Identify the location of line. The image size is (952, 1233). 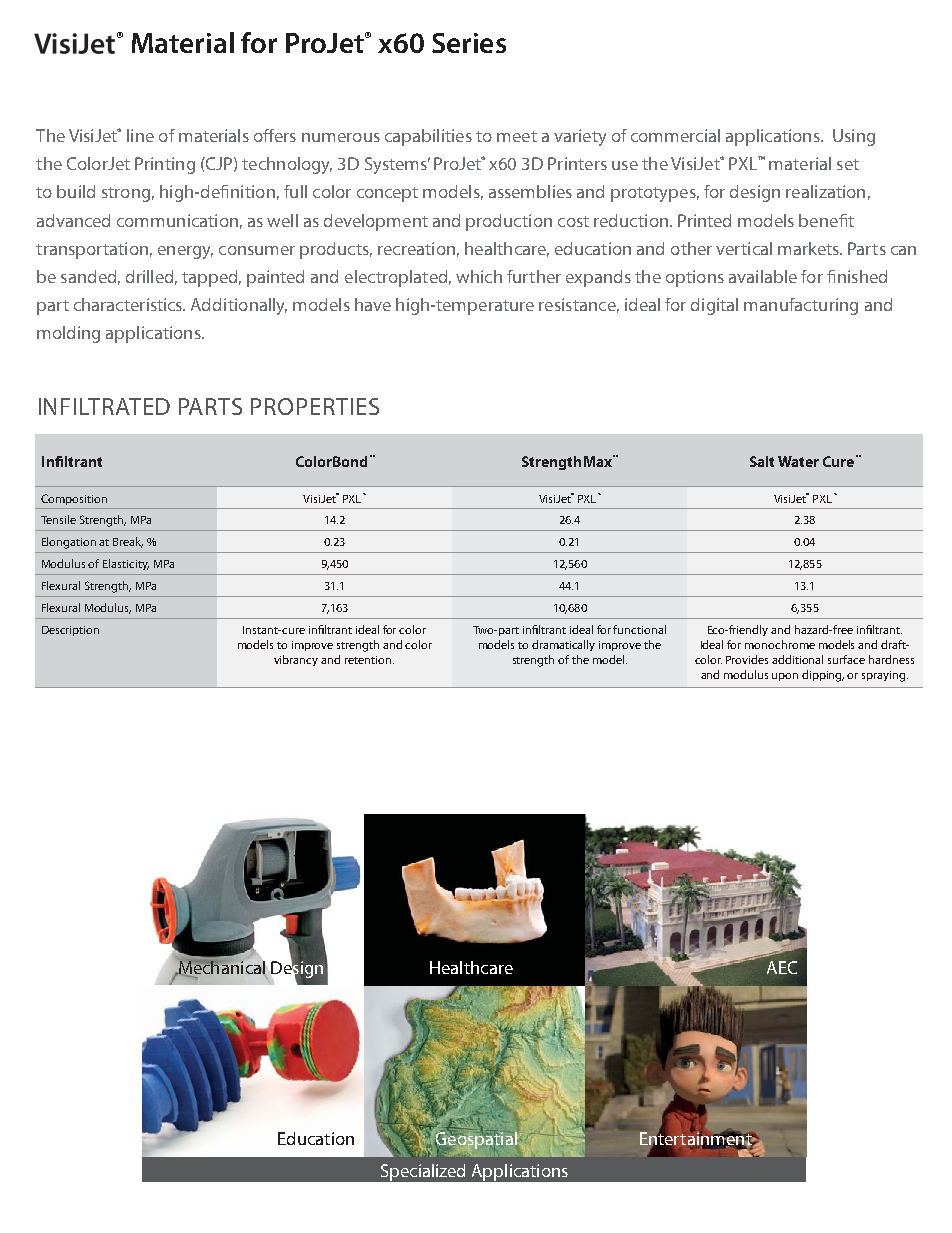
(140, 135).
